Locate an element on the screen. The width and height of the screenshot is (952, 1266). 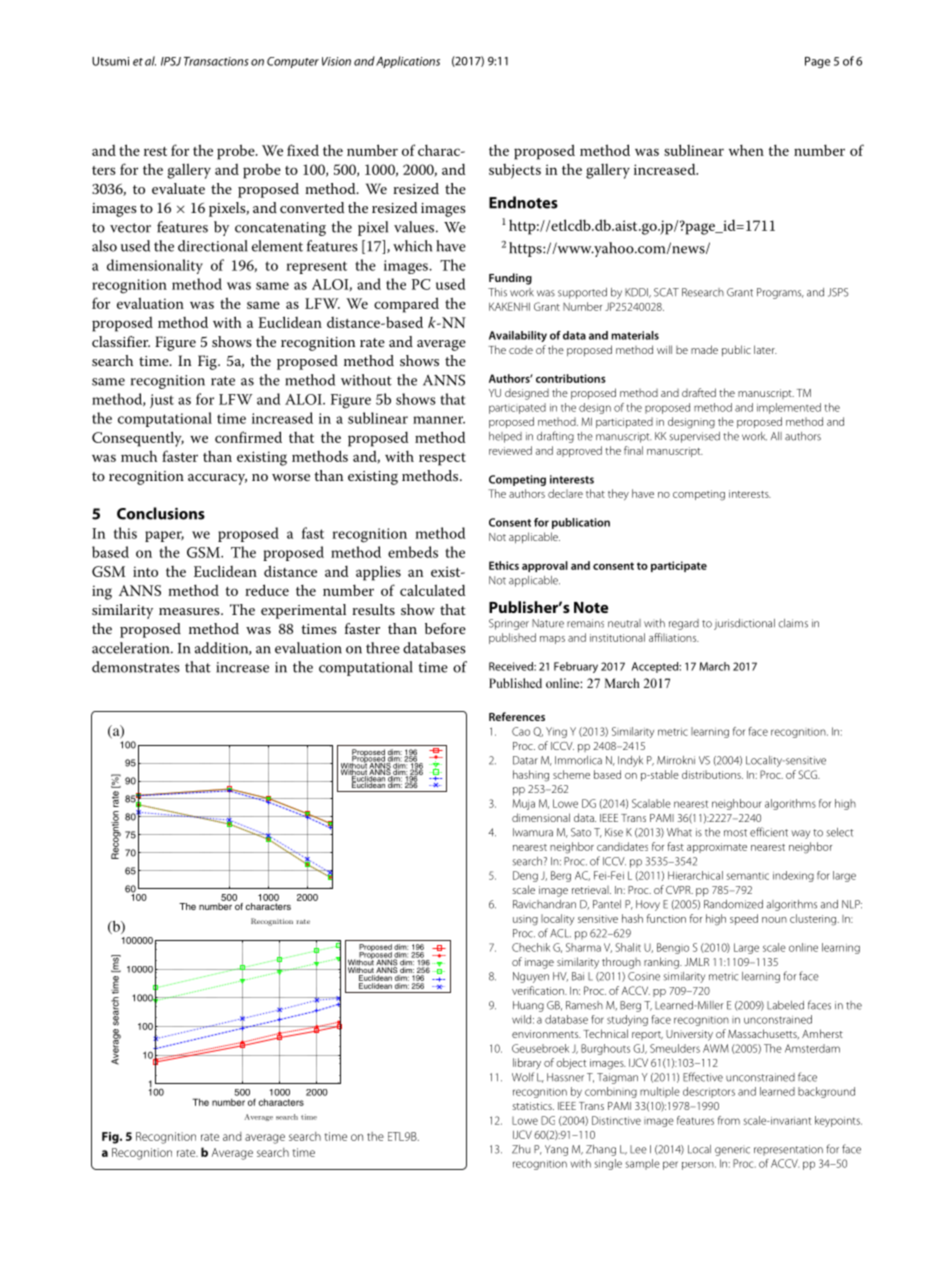
Cao is located at coordinates (521, 731).
